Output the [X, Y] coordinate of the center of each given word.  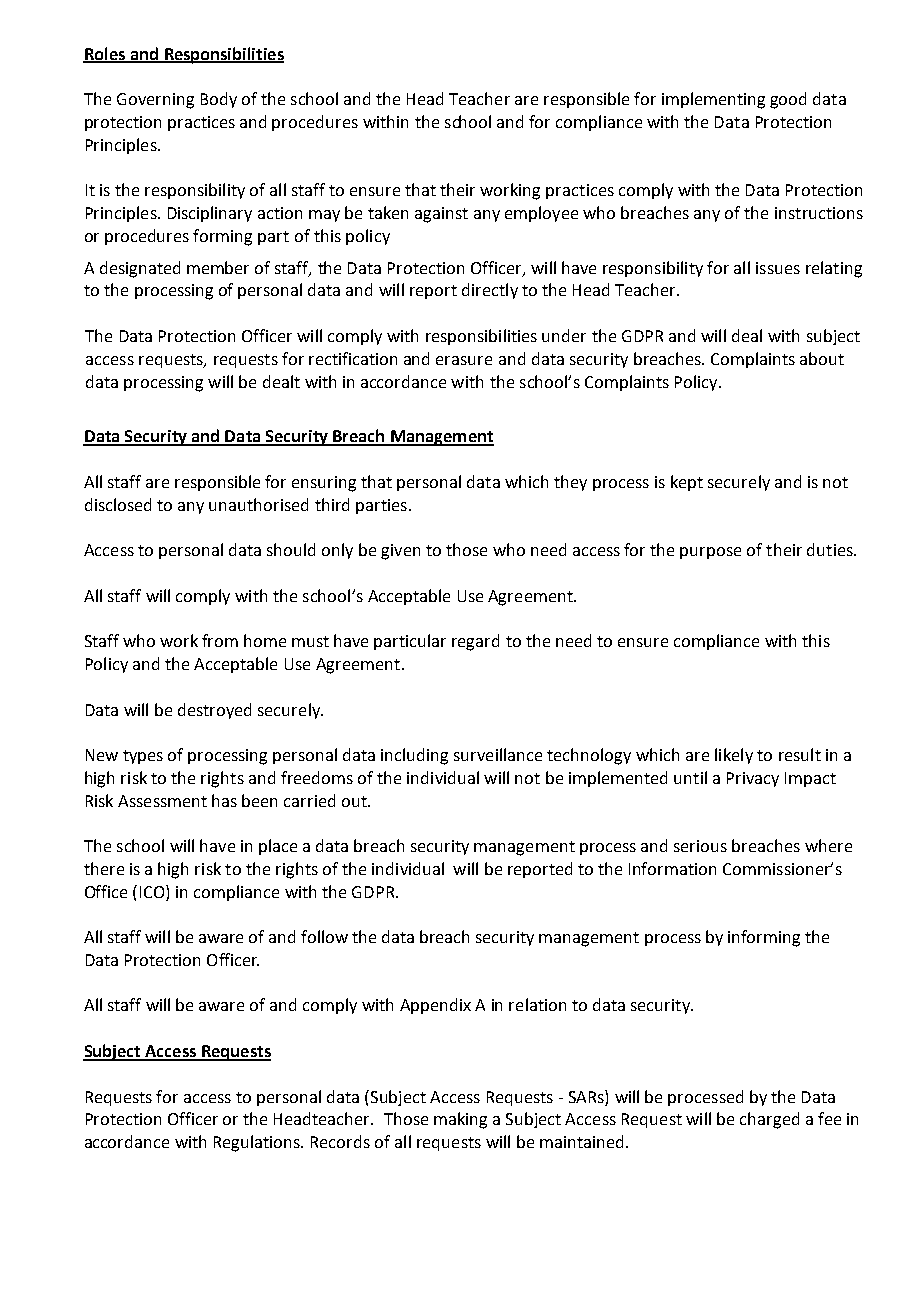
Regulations [258, 1143]
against [441, 215]
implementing [713, 100]
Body [219, 100]
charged [769, 1120]
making [460, 1120]
